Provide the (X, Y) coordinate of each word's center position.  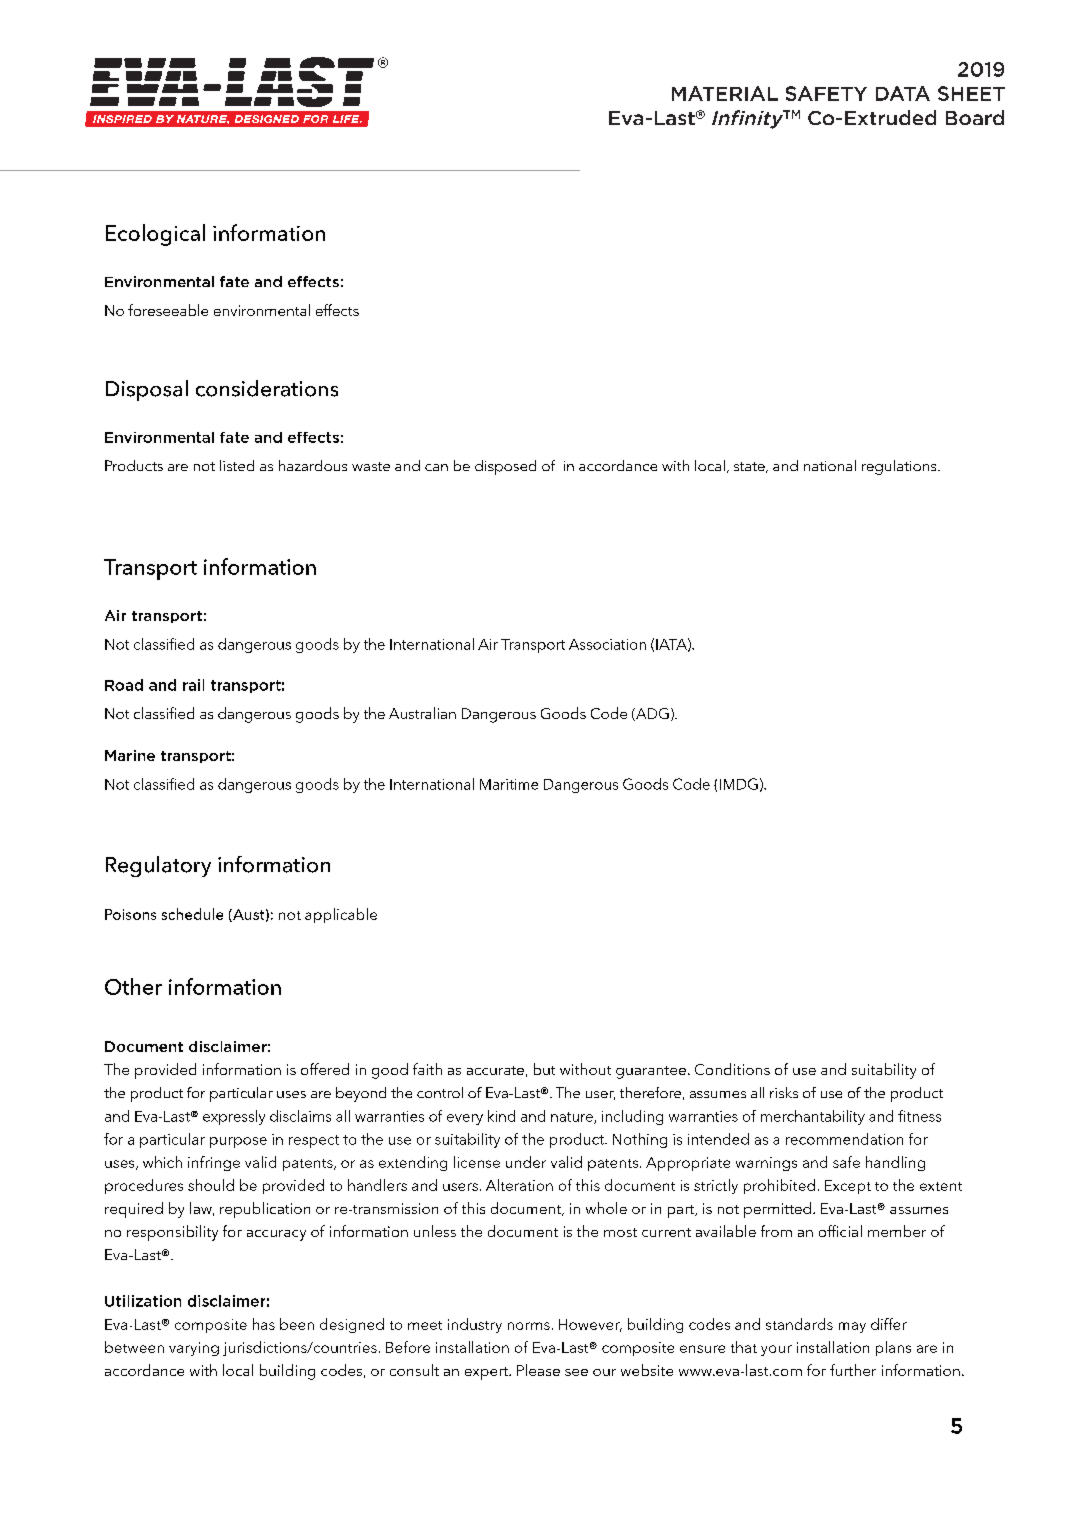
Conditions (732, 1069)
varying (194, 1349)
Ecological (155, 235)
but (544, 1069)
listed (237, 465)
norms (529, 1326)
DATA (903, 93)
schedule (192, 914)
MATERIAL (725, 93)
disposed (505, 467)
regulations (900, 467)
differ (889, 1324)
